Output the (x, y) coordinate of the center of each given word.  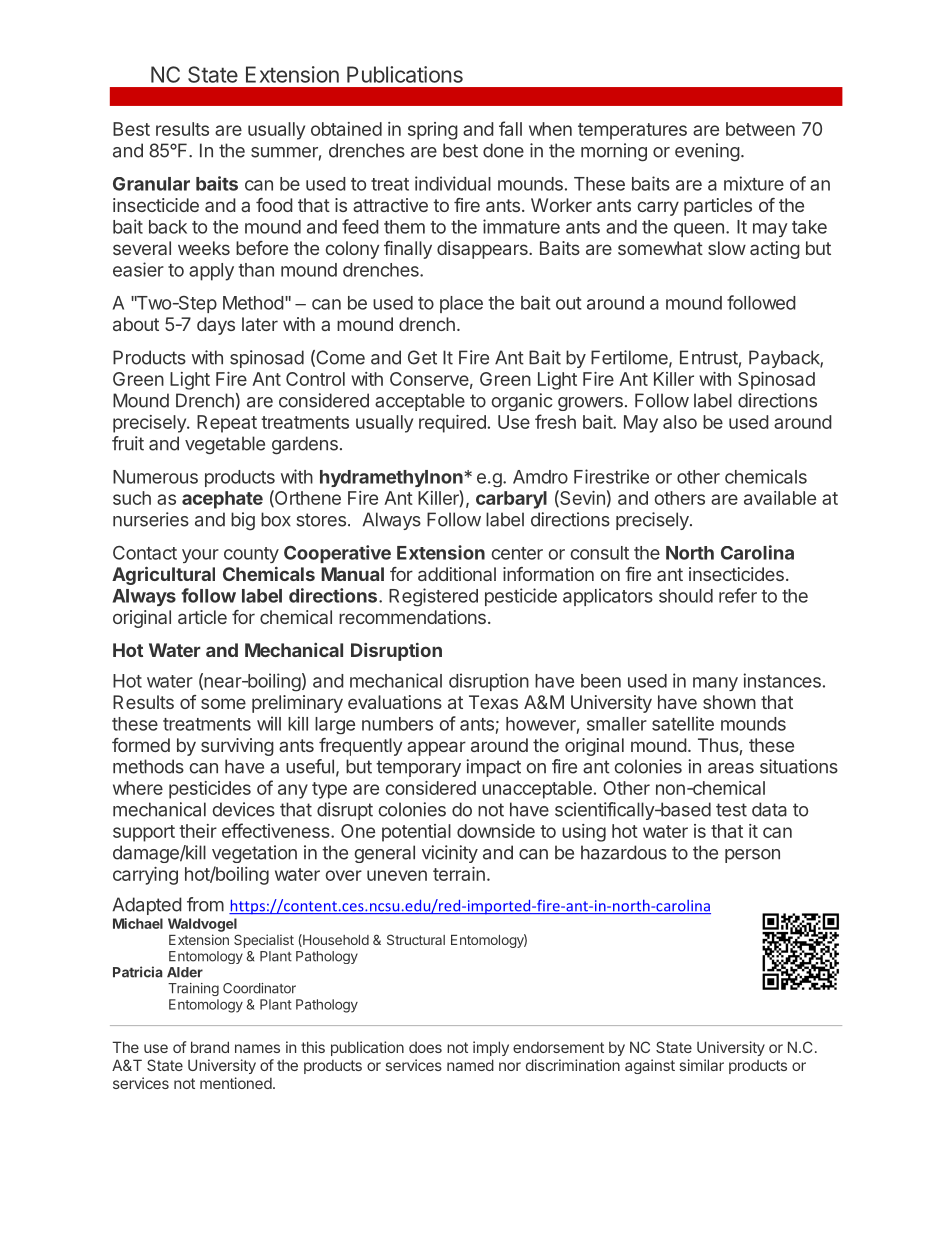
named (470, 1065)
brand (210, 1047)
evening (707, 152)
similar (702, 1065)
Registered (433, 597)
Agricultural (163, 575)
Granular (151, 184)
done (503, 150)
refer (738, 595)
